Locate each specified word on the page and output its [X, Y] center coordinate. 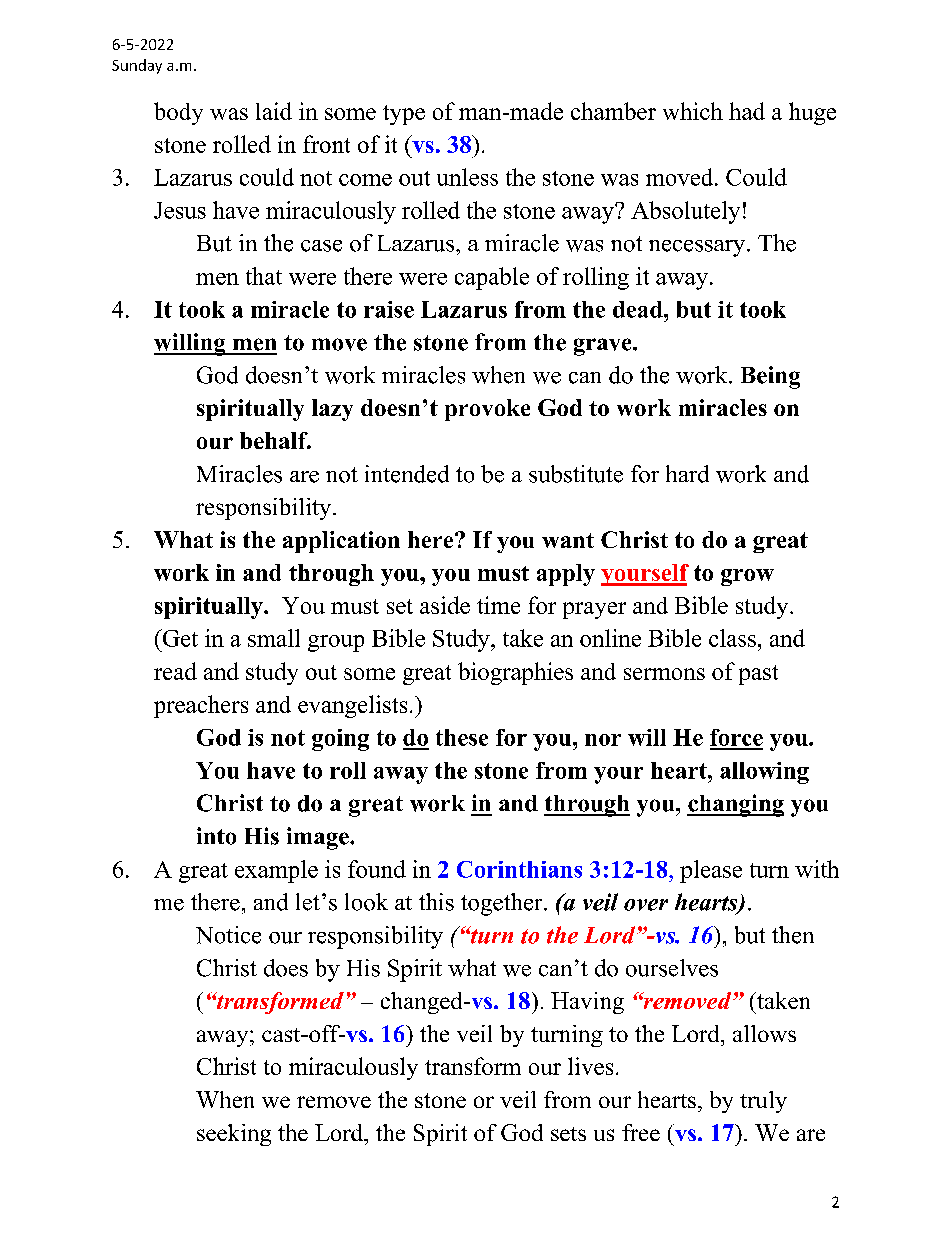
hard [687, 474]
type [404, 115]
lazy [332, 410]
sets [568, 1134]
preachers [201, 706]
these [462, 737]
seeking [234, 1135]
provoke [487, 410]
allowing [764, 773]
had [747, 111]
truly [763, 1102]
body [178, 113]
